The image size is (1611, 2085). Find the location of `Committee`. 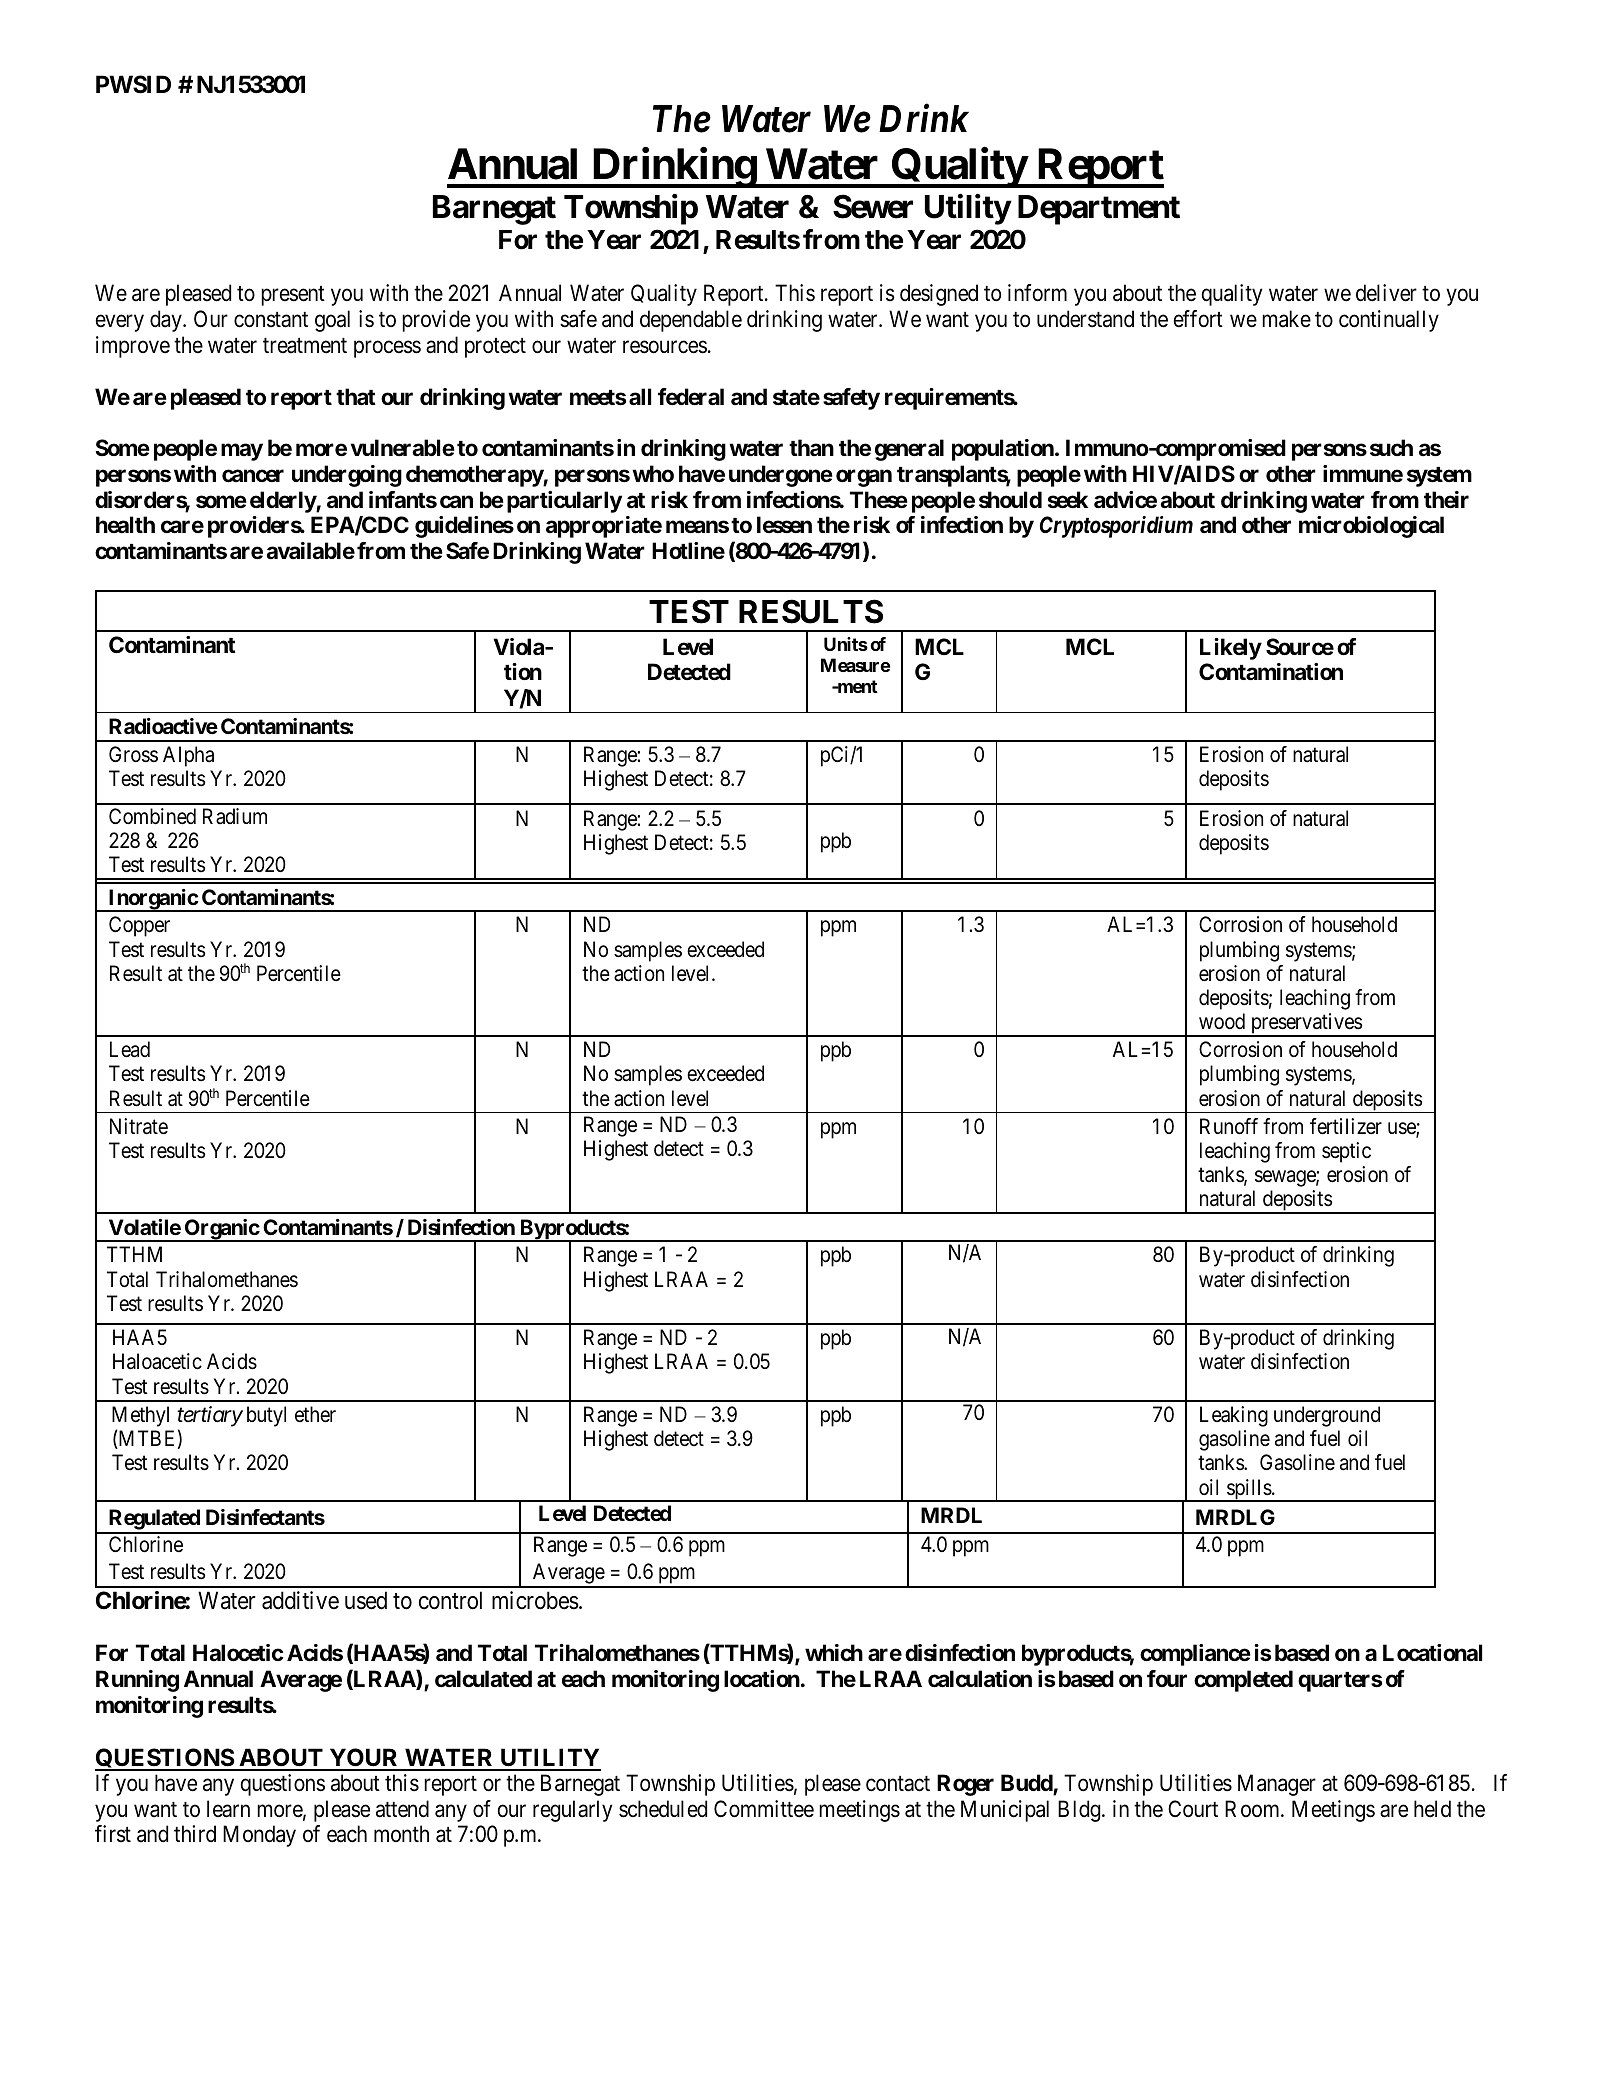

Committee is located at coordinates (764, 1809).
